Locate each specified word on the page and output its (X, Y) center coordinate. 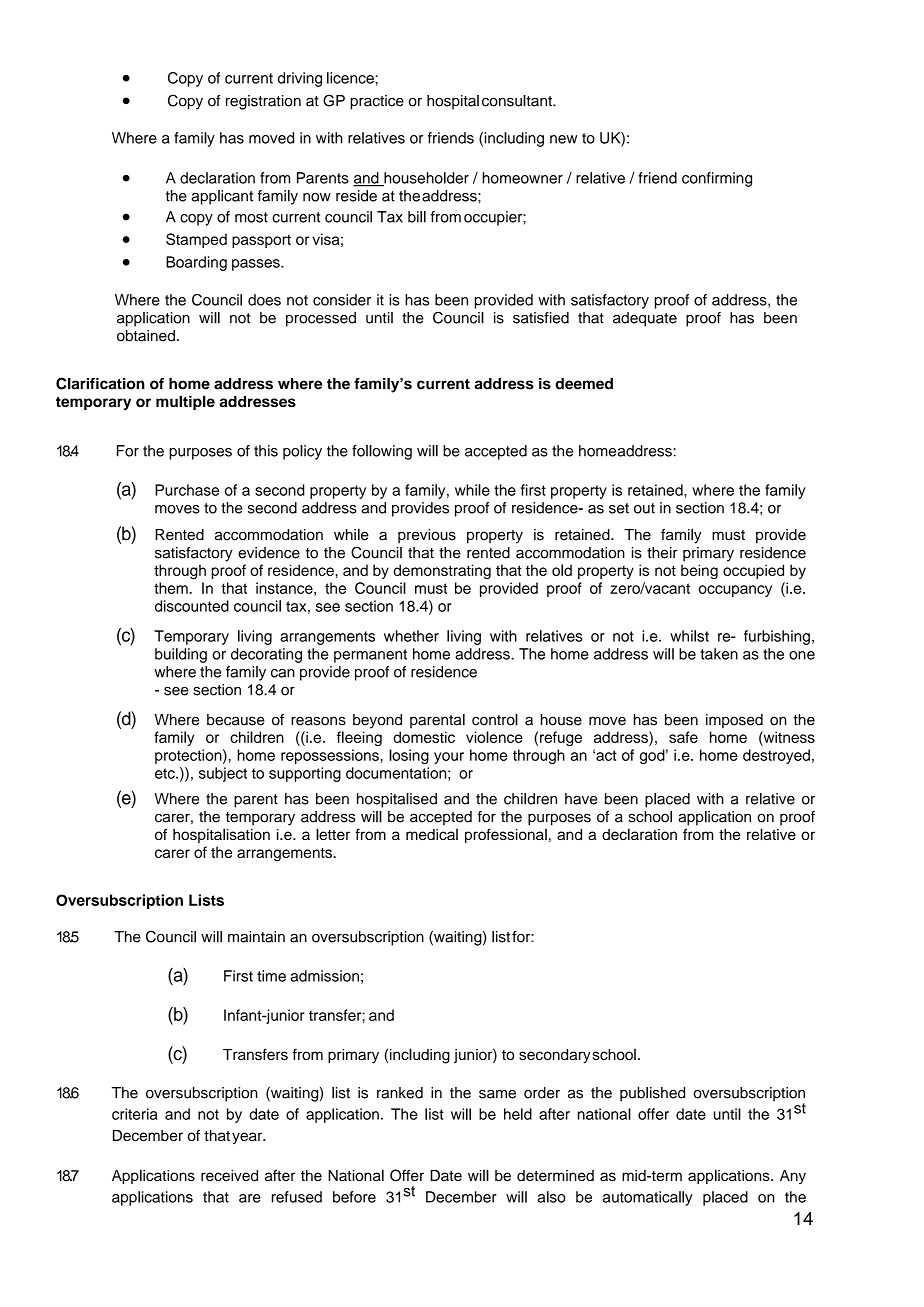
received (229, 1175)
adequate (645, 319)
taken (719, 654)
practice (377, 102)
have (581, 799)
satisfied (541, 318)
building (181, 655)
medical (432, 834)
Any (793, 1177)
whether (411, 636)
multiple (185, 402)
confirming (717, 179)
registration (263, 102)
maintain (256, 937)
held (518, 1114)
